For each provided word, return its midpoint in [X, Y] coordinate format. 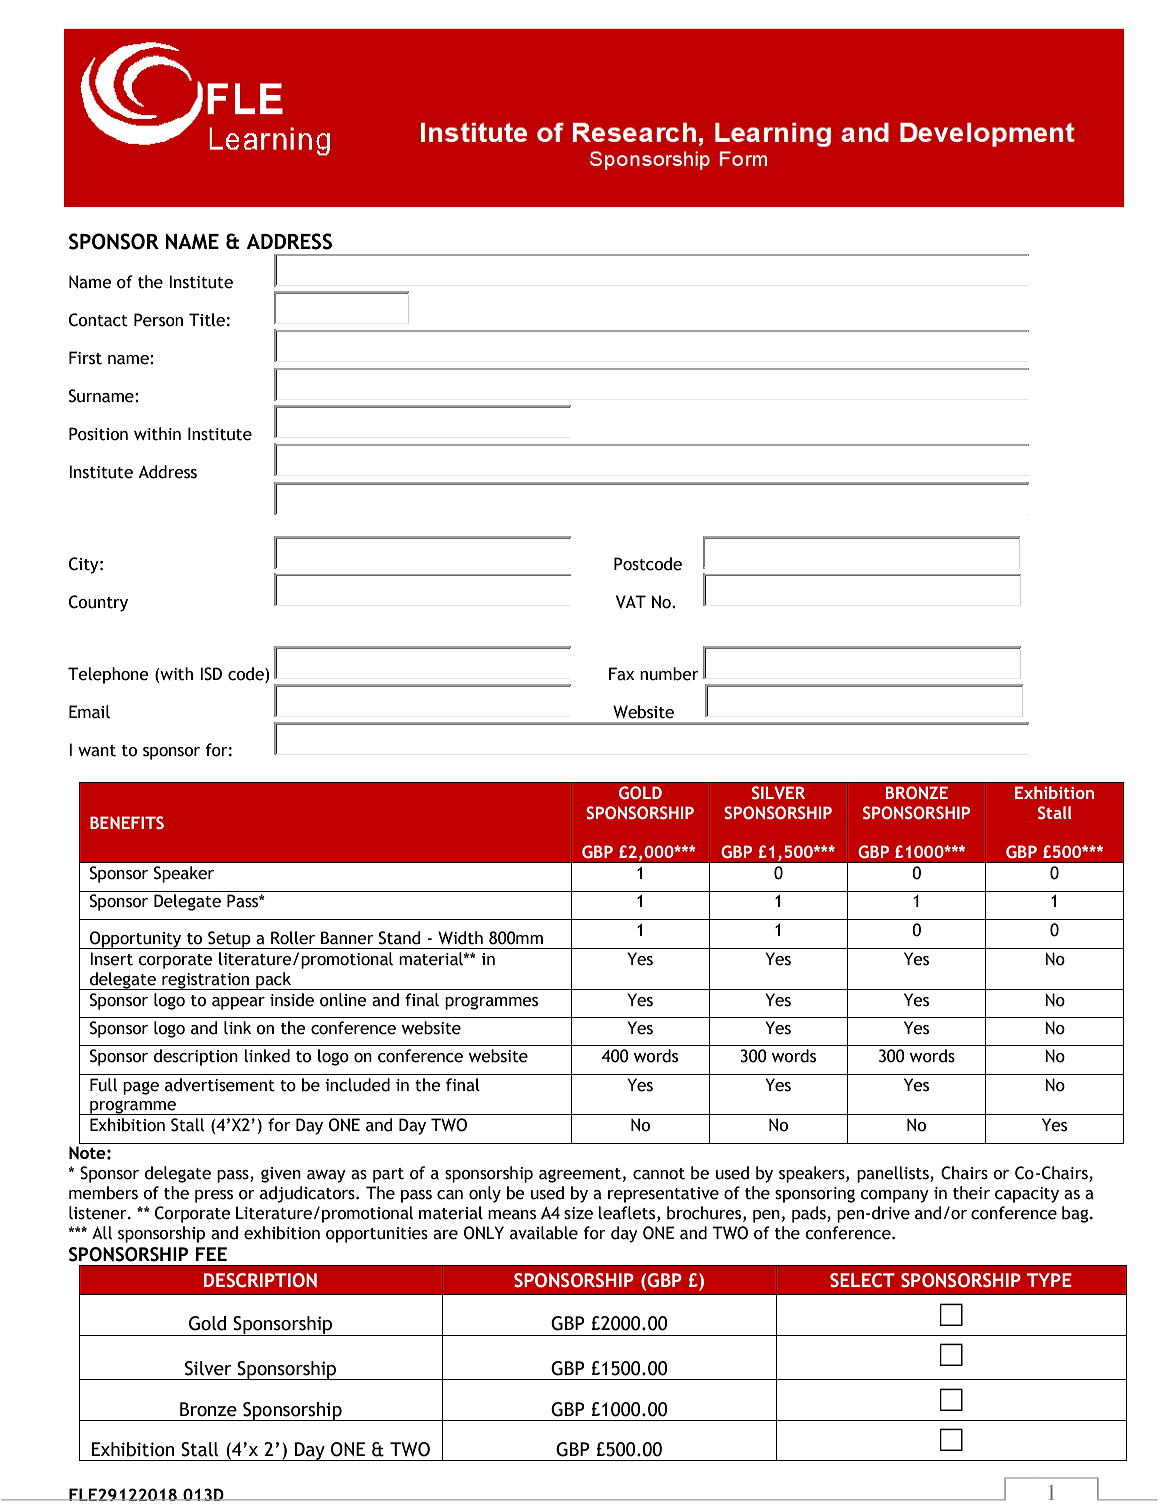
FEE [211, 1254]
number [669, 674]
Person [158, 320]
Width [460, 938]
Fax [622, 674]
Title [207, 320]
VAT [631, 602]
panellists [894, 1174]
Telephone [108, 675]
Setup [229, 940]
